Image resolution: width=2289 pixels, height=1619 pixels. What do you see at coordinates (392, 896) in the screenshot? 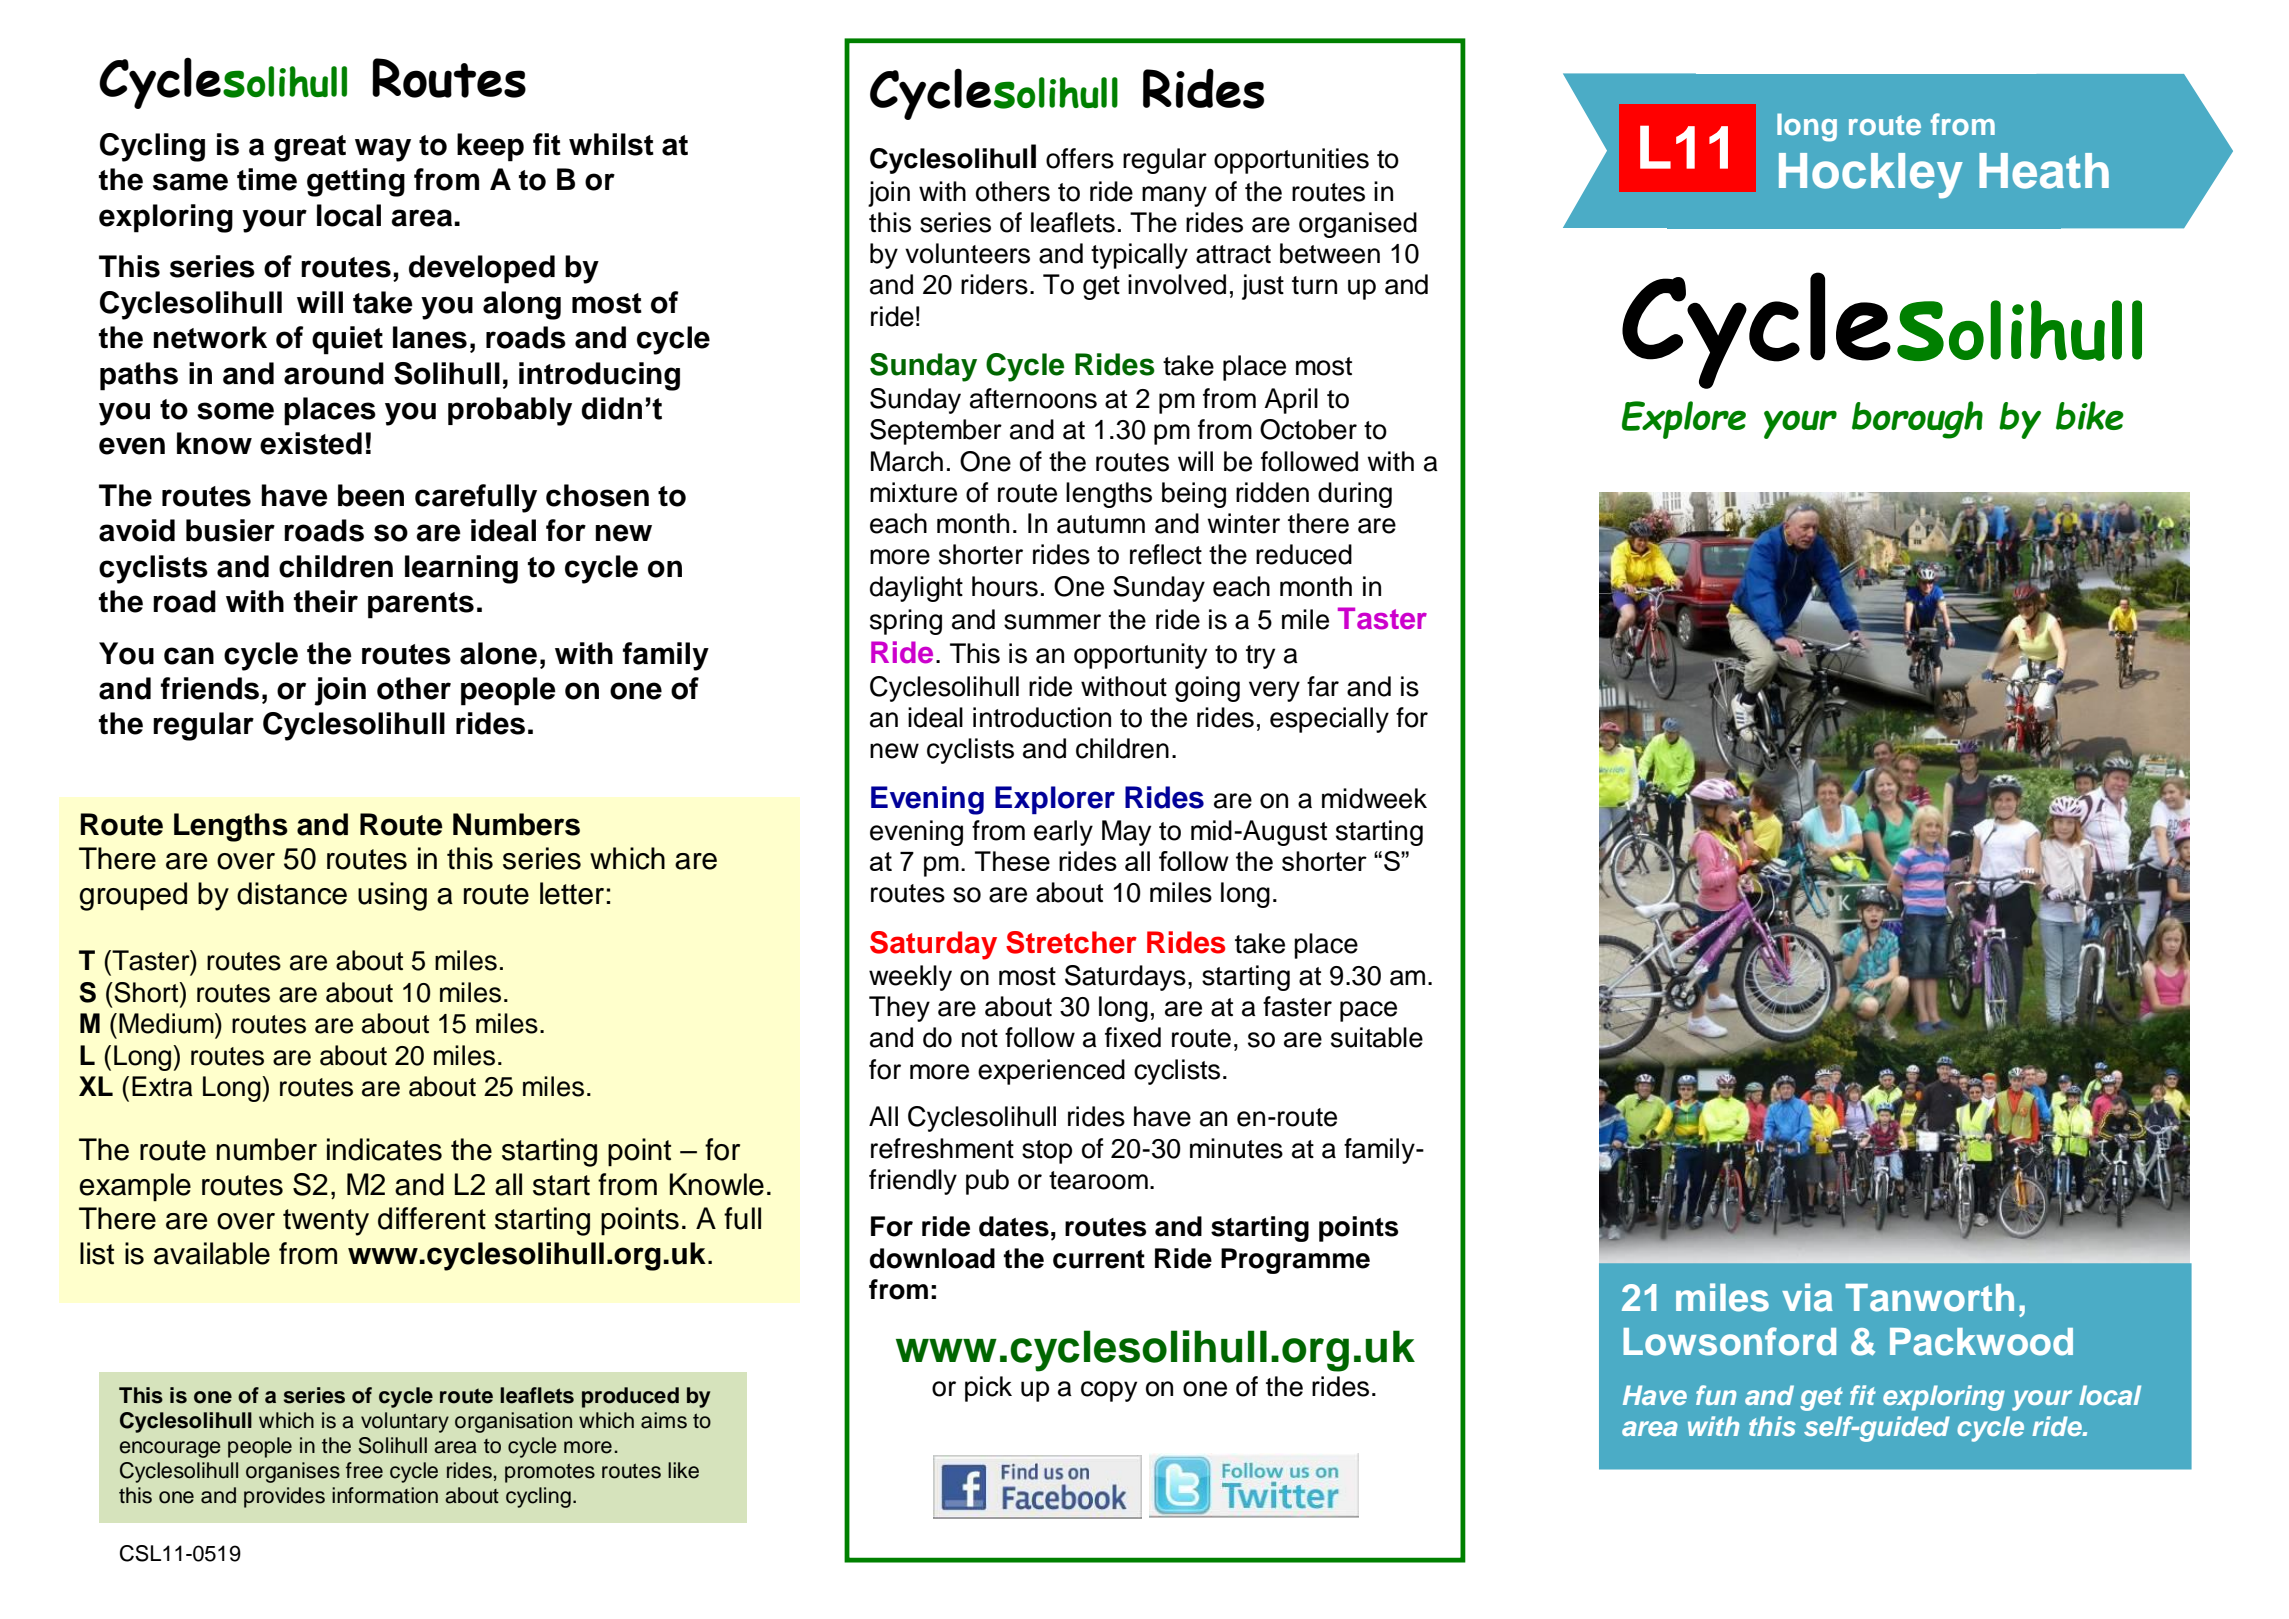
I see `using` at bounding box center [392, 896].
